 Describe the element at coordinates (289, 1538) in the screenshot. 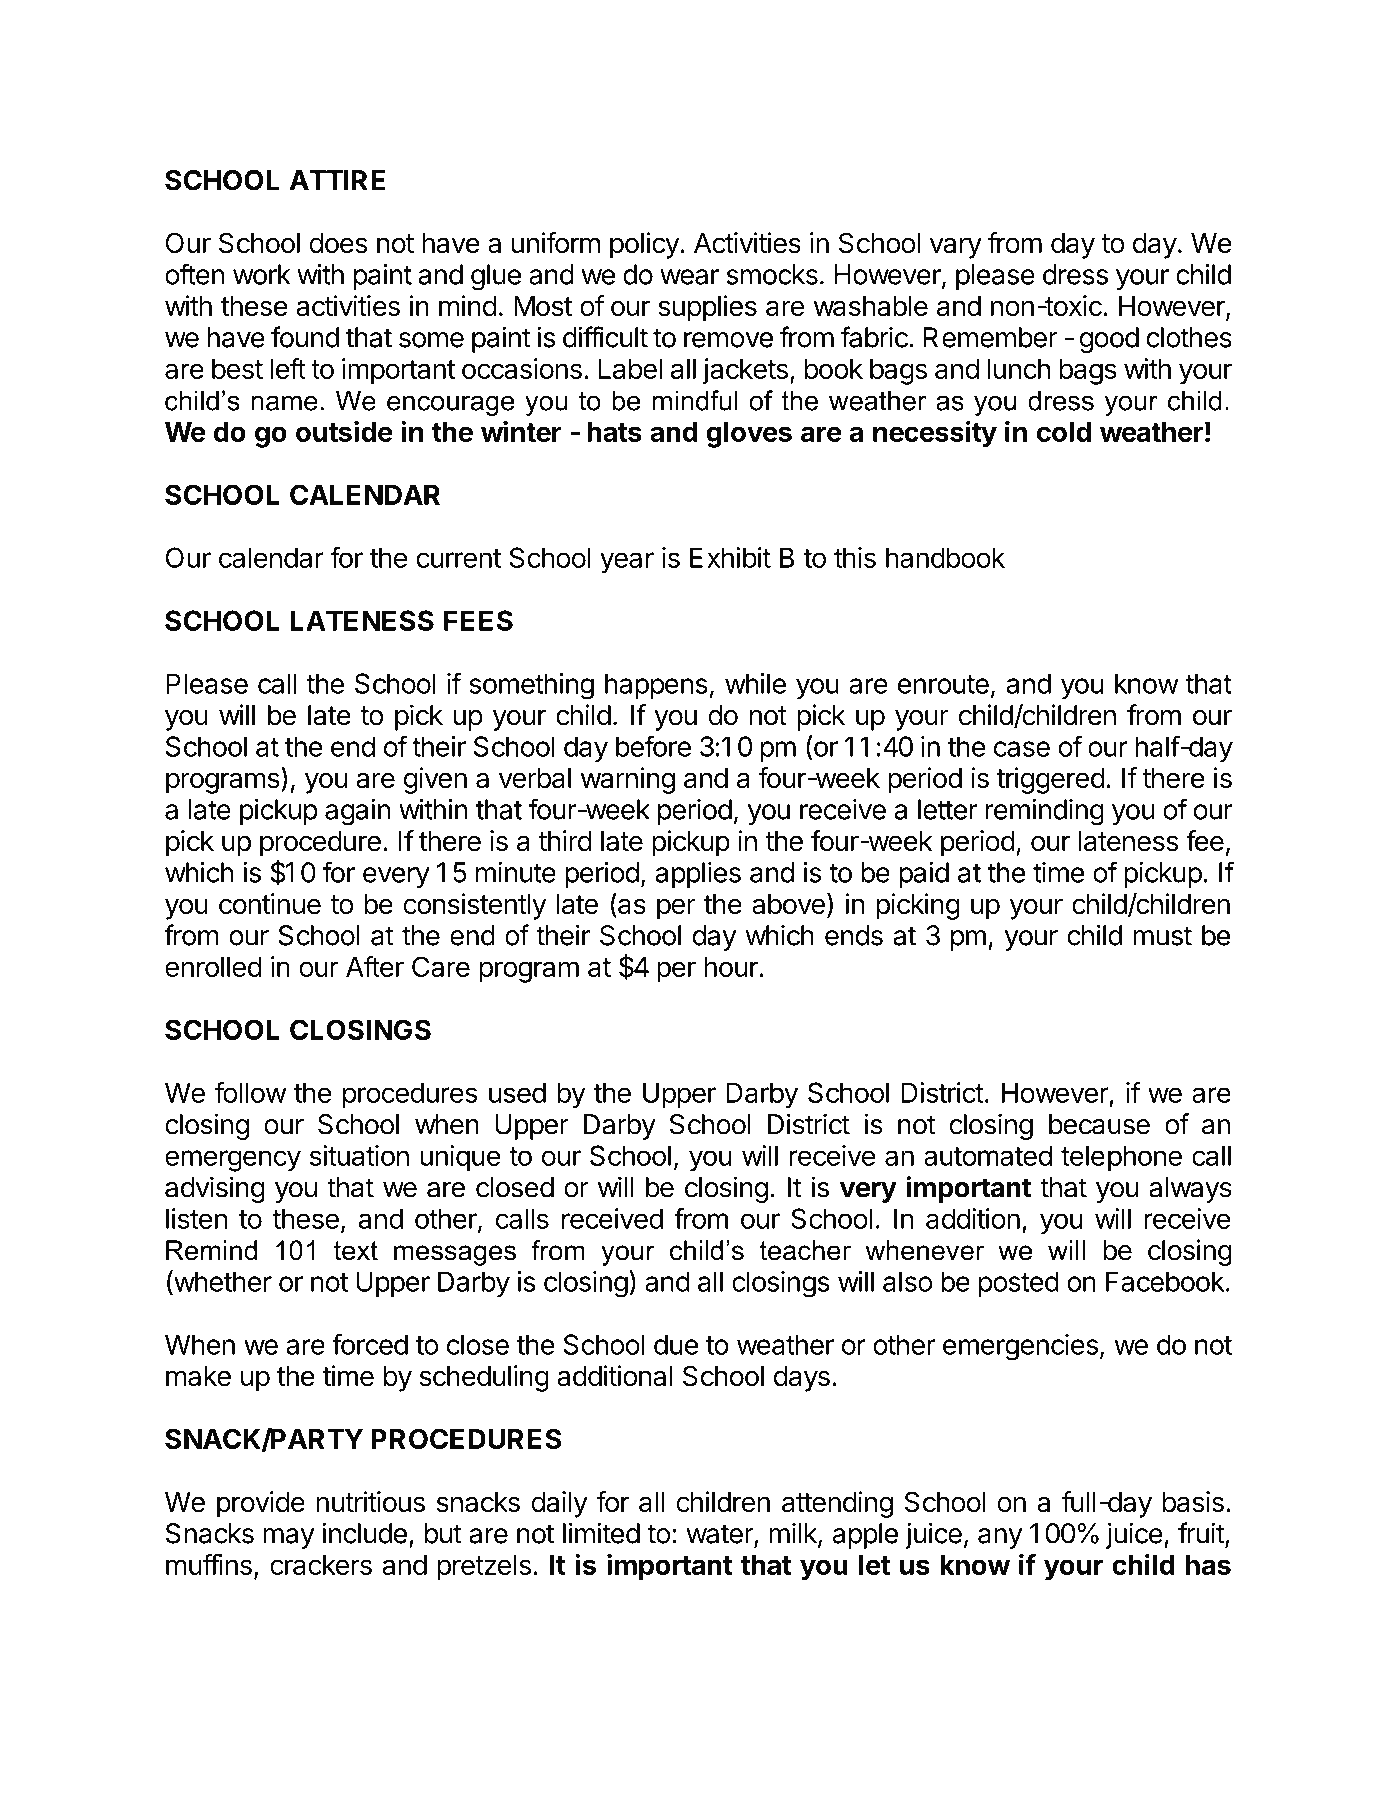

I see `may` at that location.
